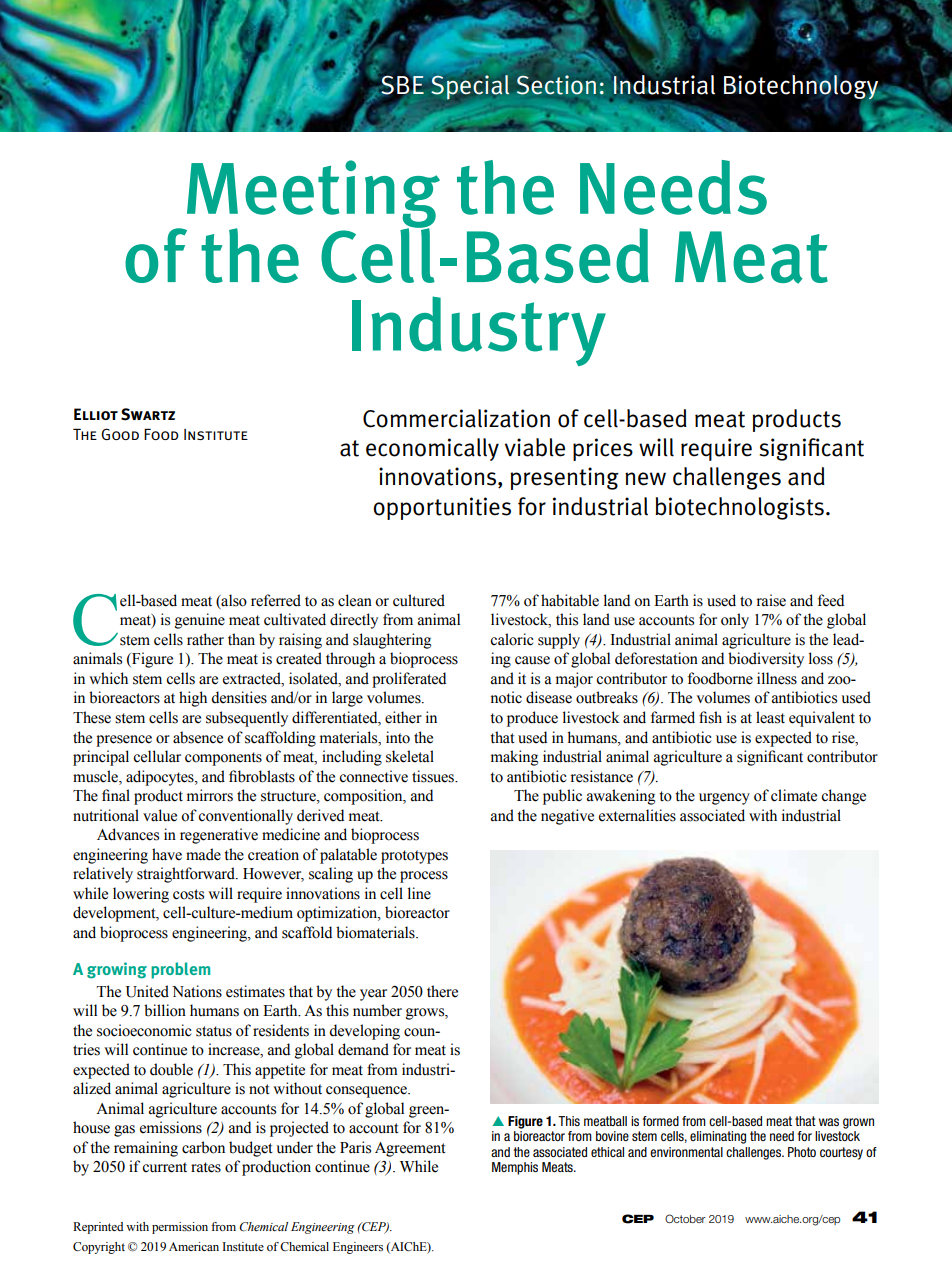  I want to click on there, so click(442, 991).
